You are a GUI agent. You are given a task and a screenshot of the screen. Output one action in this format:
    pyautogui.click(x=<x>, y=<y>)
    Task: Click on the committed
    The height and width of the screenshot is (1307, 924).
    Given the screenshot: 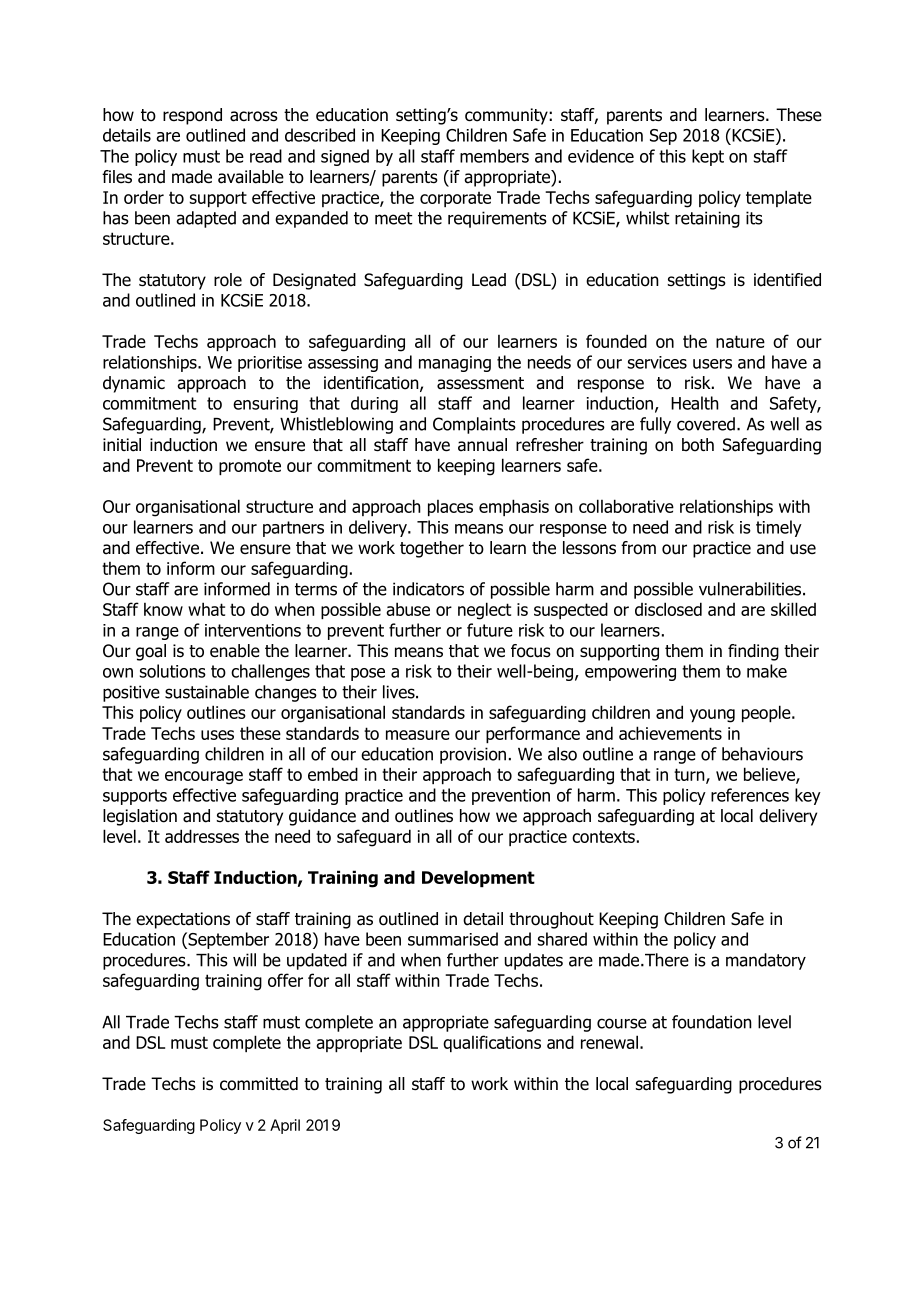 What is the action you would take?
    pyautogui.click(x=259, y=1084)
